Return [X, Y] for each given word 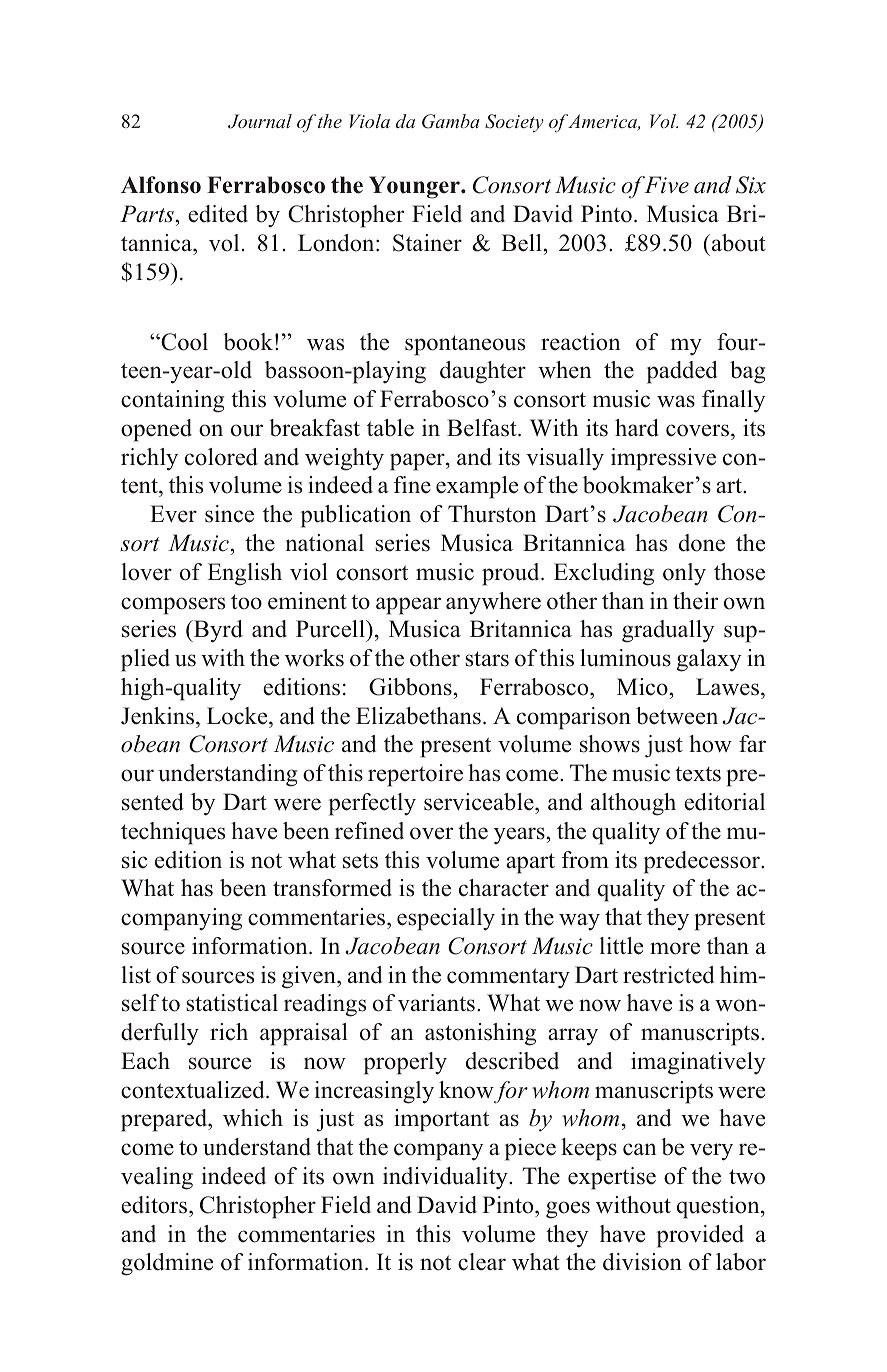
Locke [238, 716]
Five [665, 185]
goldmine [167, 1264]
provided [700, 1236]
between [677, 716]
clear [482, 1262]
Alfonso [161, 185]
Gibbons [411, 687]
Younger [415, 187]
